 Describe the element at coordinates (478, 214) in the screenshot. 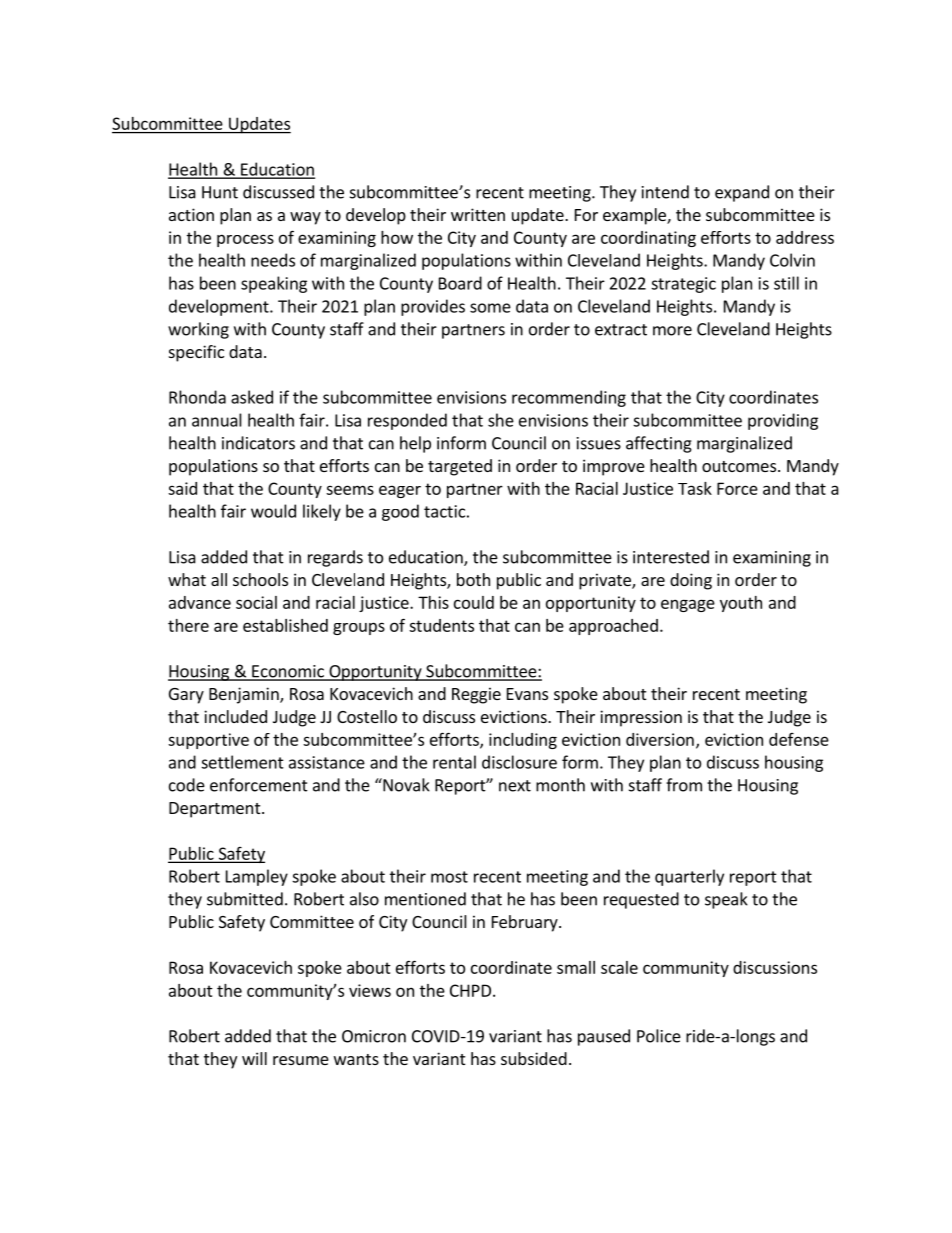

I see `written` at that location.
